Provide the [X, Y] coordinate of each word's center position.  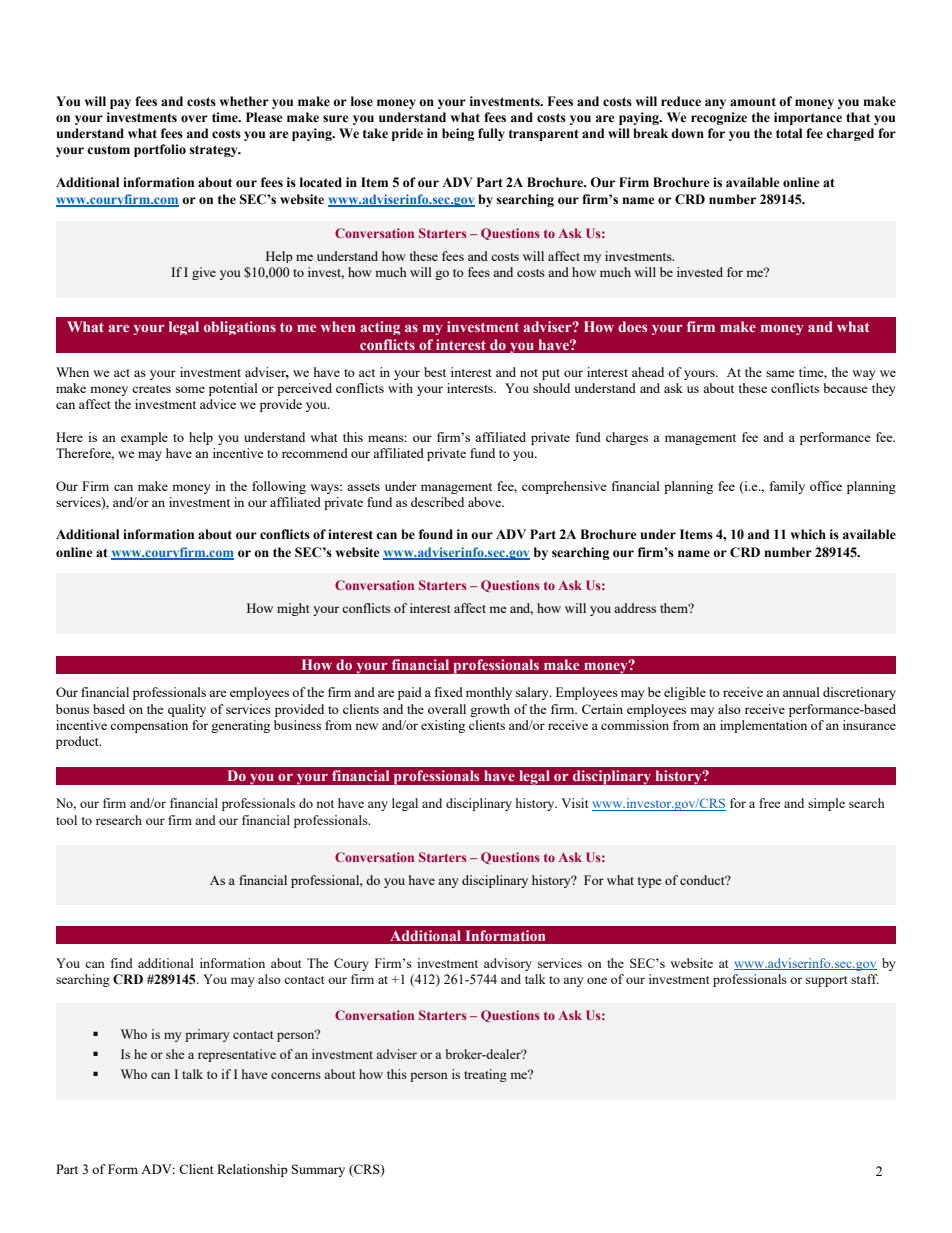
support [826, 981]
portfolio [160, 150]
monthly [489, 693]
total [789, 133]
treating [485, 1075]
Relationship [252, 1170]
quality [187, 710]
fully [491, 134]
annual [801, 692]
